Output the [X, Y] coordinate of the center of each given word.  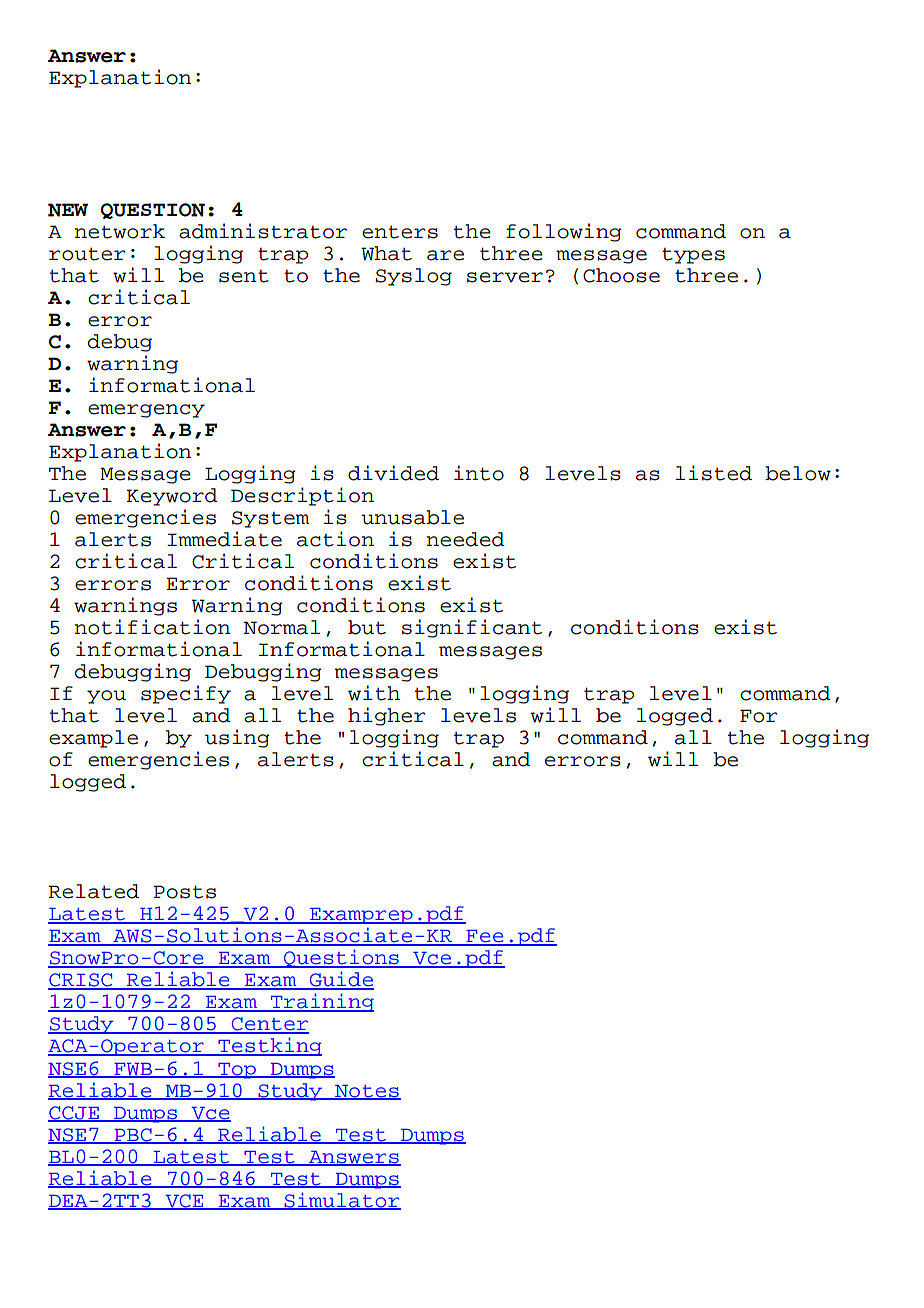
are [445, 255]
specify [186, 694]
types [693, 256]
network [119, 231]
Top [237, 1071]
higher [386, 716]
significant [472, 628]
